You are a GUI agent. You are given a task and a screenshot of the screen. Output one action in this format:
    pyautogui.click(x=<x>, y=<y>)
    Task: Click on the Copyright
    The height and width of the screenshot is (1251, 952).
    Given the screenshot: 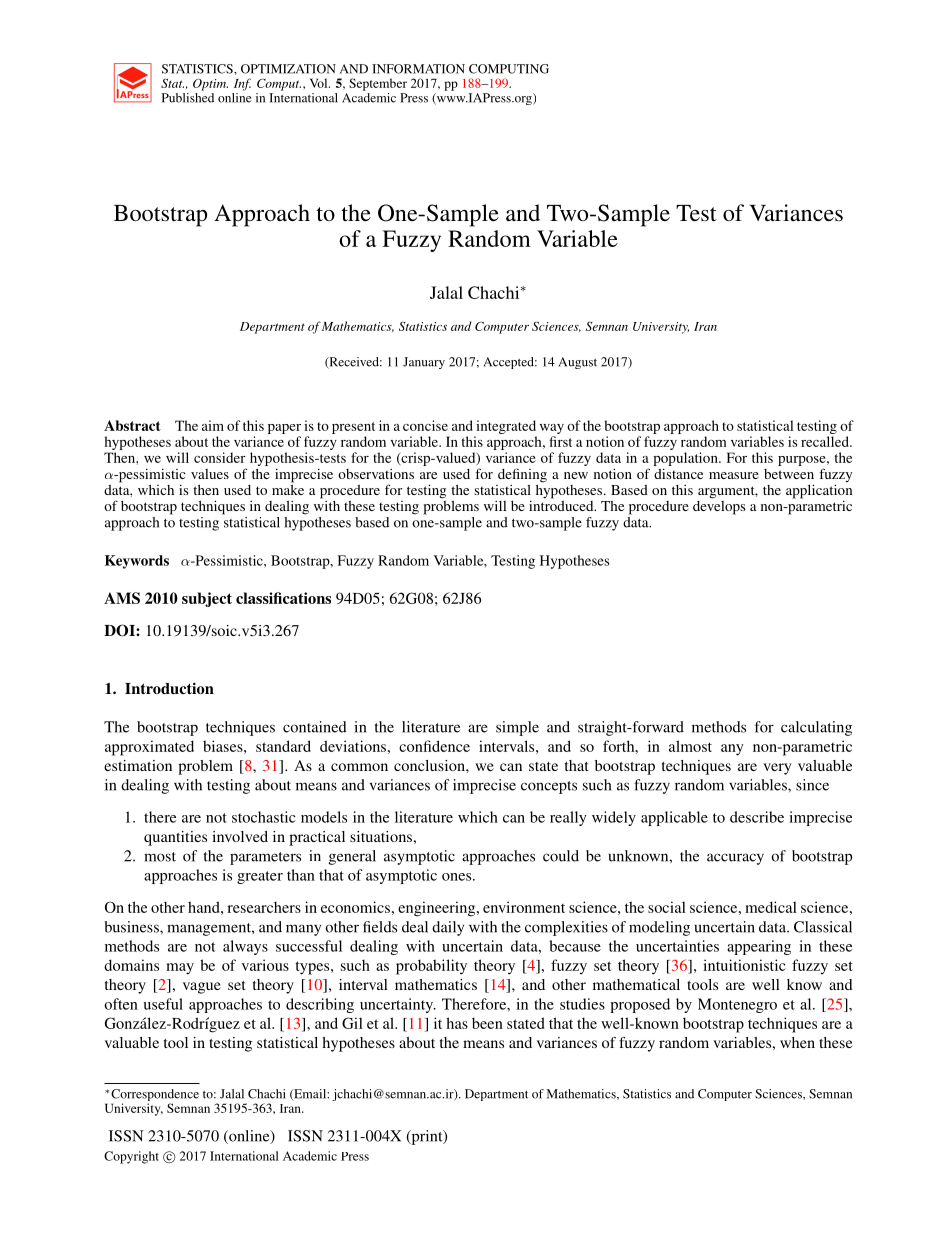 What is the action you would take?
    pyautogui.click(x=131, y=1157)
